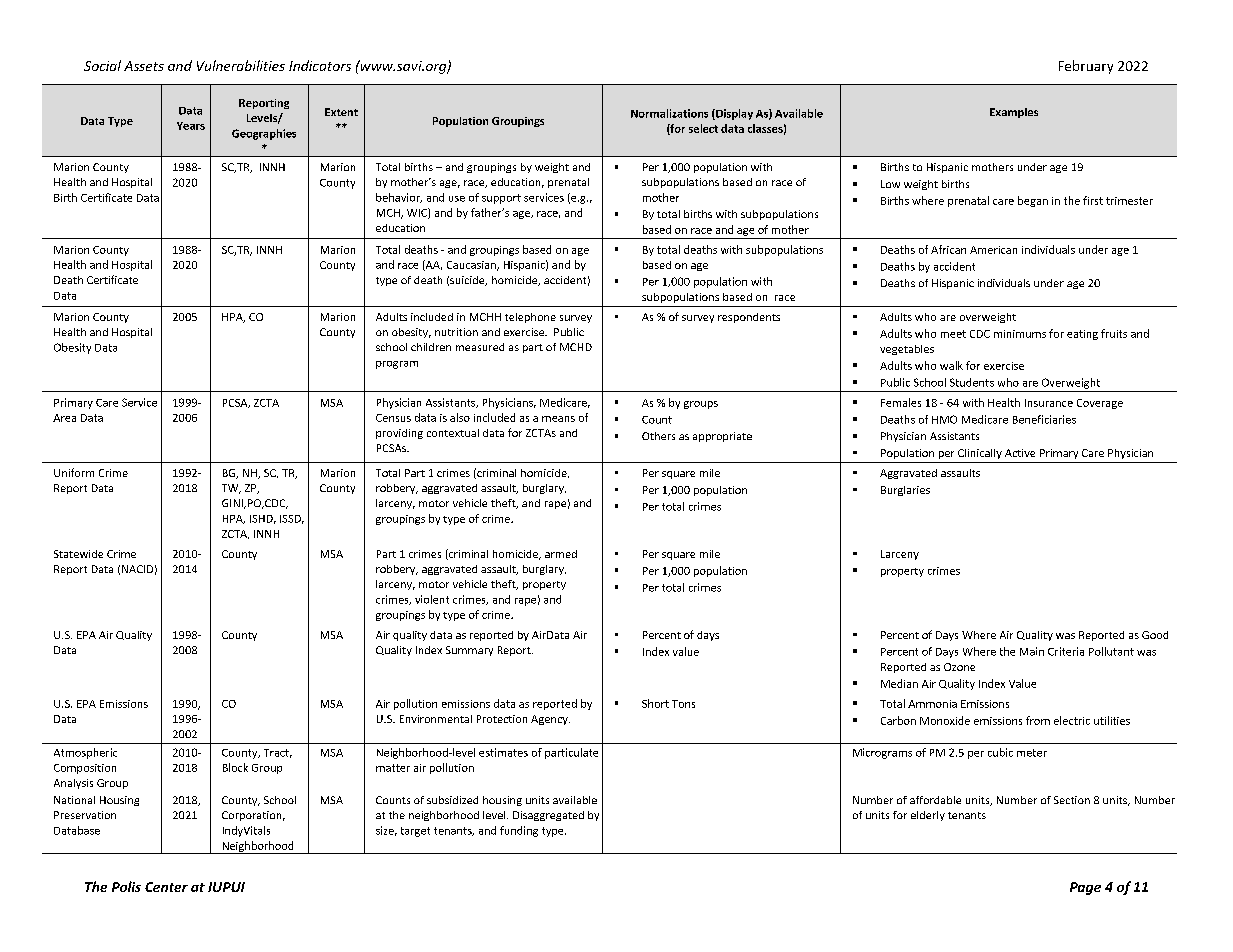 This screenshot has width=1233, height=952. Describe the element at coordinates (1020, 334) in the screenshot. I see `minimums` at that location.
